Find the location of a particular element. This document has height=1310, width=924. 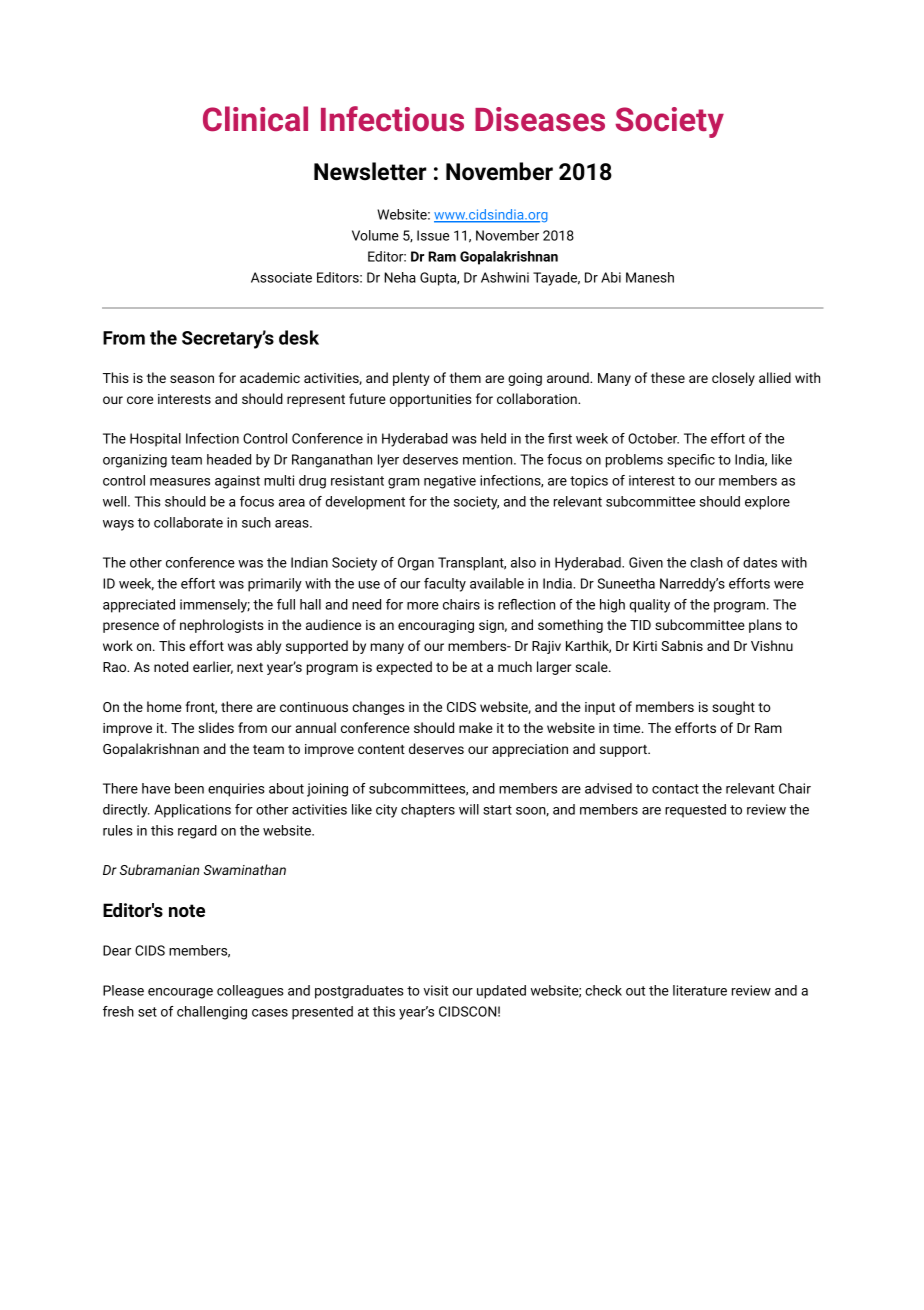

collaborate is located at coordinates (188, 522).
